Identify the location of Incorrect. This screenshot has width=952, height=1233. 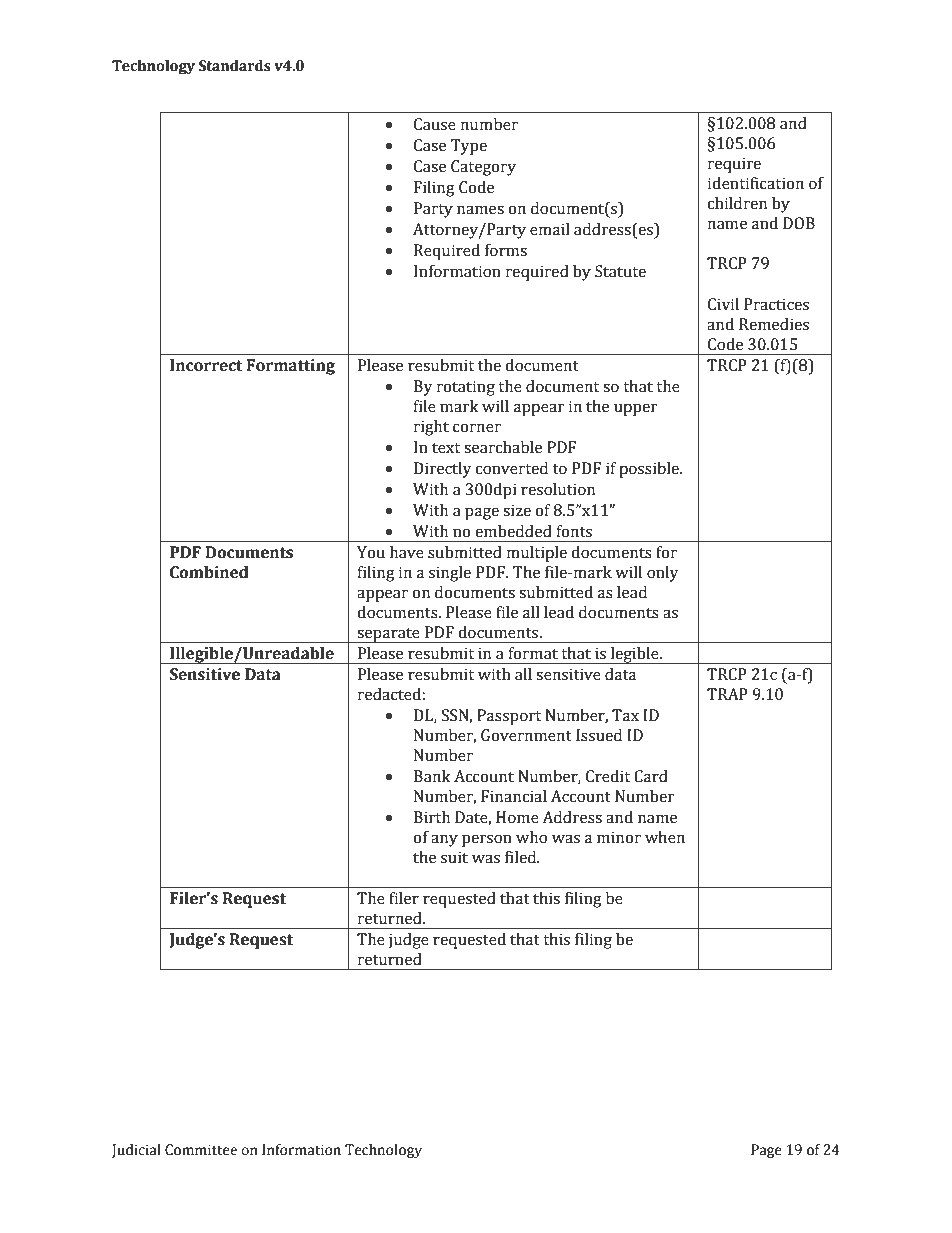
(206, 365).
